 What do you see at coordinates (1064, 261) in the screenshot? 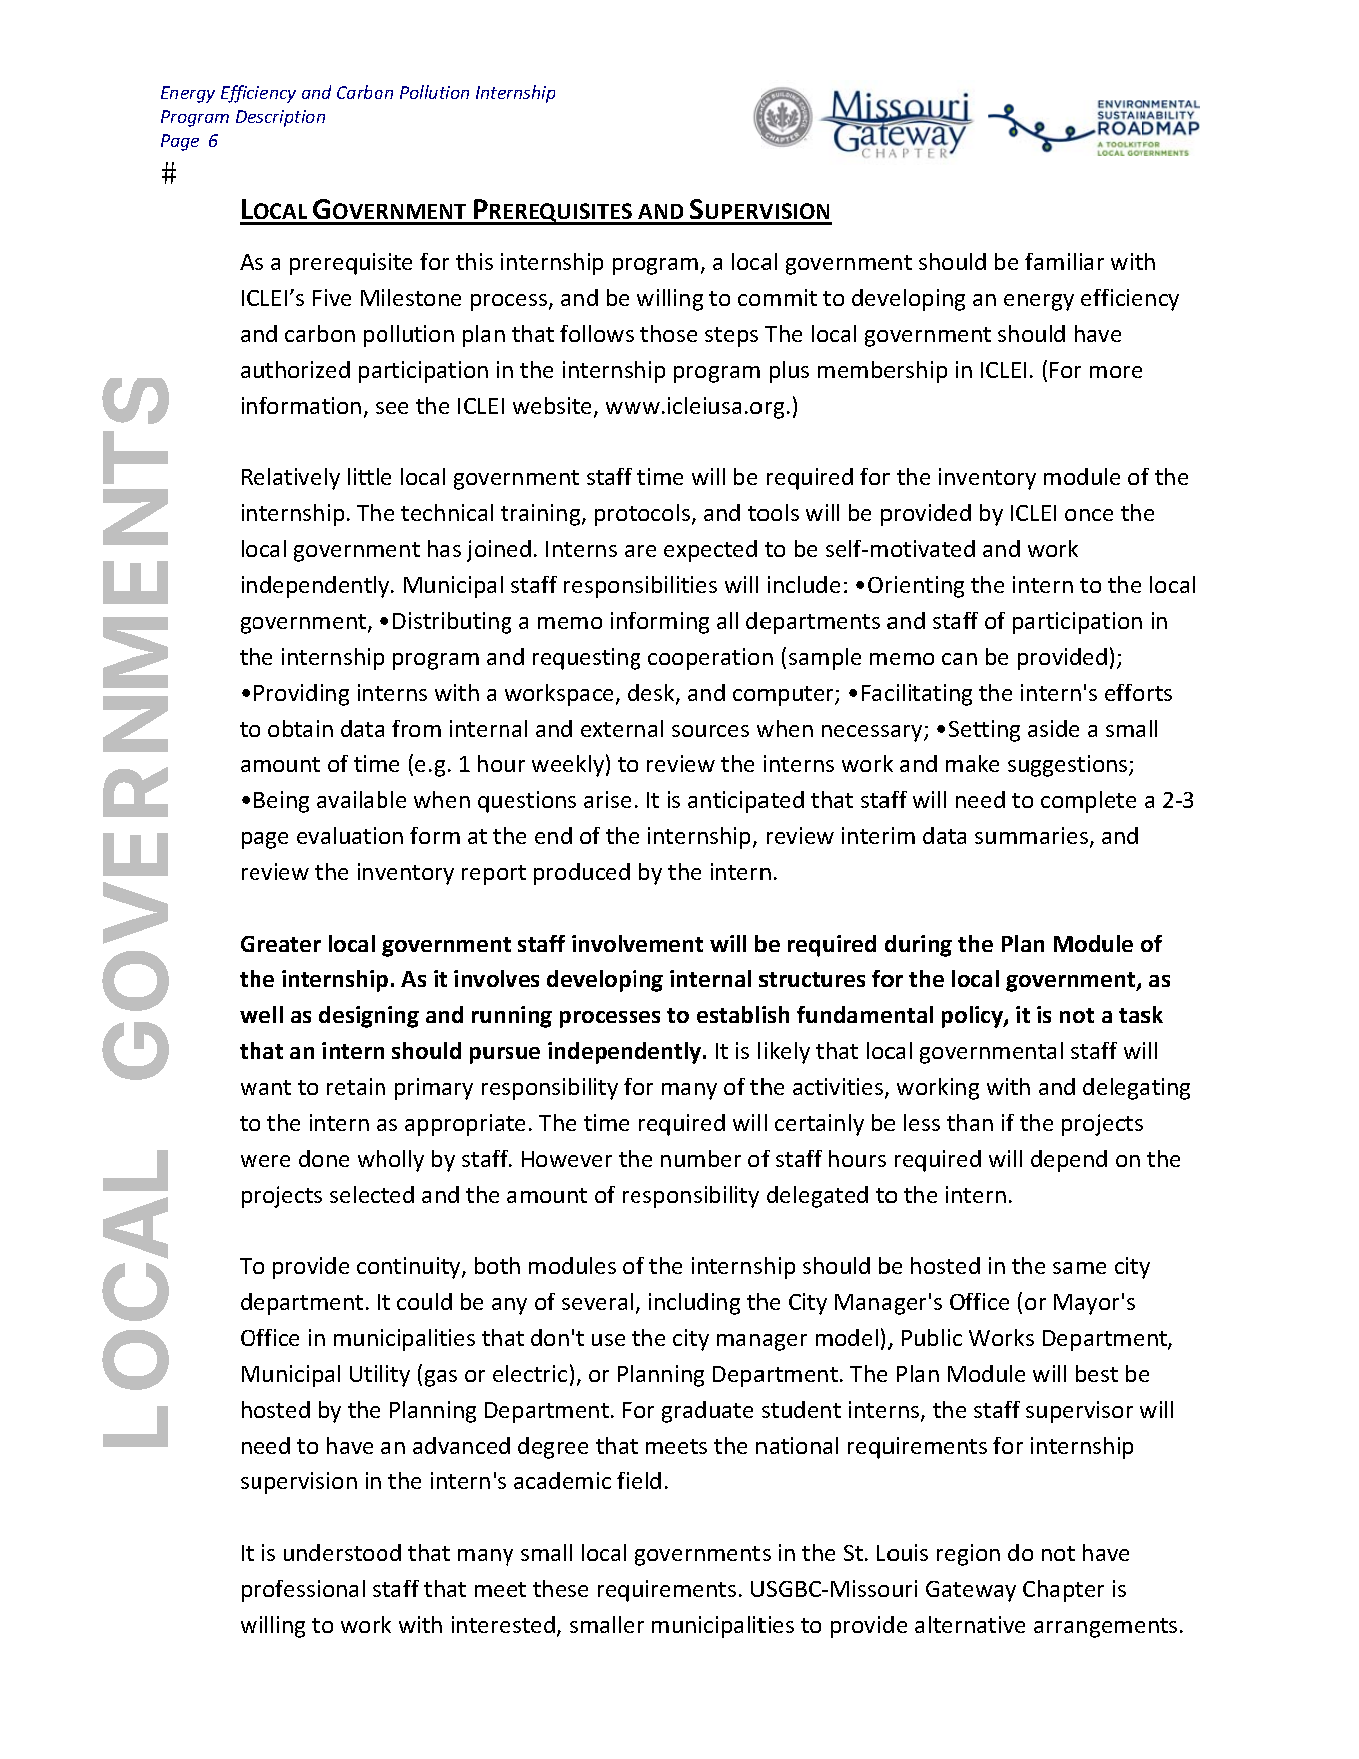
I see `familiar` at bounding box center [1064, 261].
